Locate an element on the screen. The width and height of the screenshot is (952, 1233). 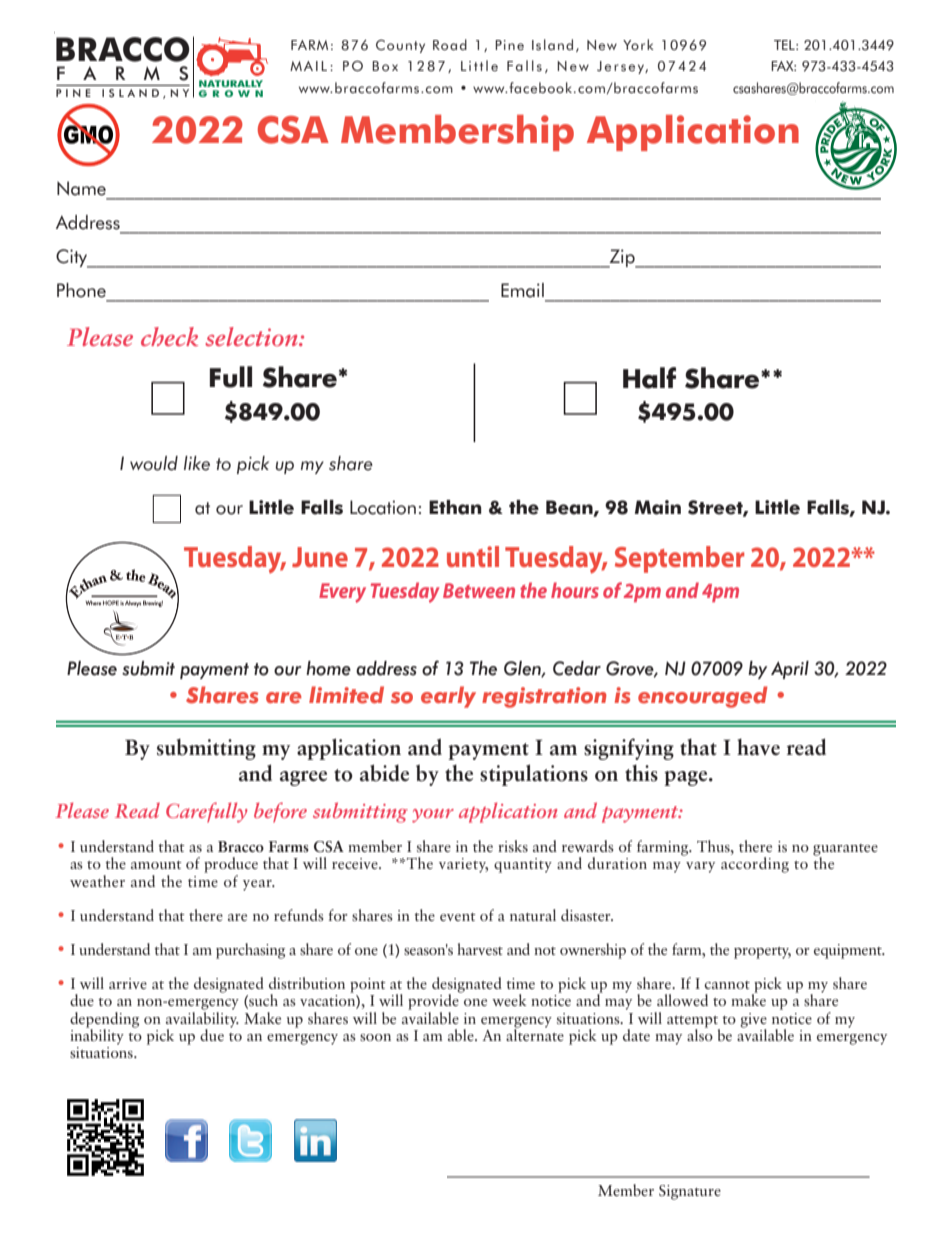
alternate is located at coordinates (535, 1033).
